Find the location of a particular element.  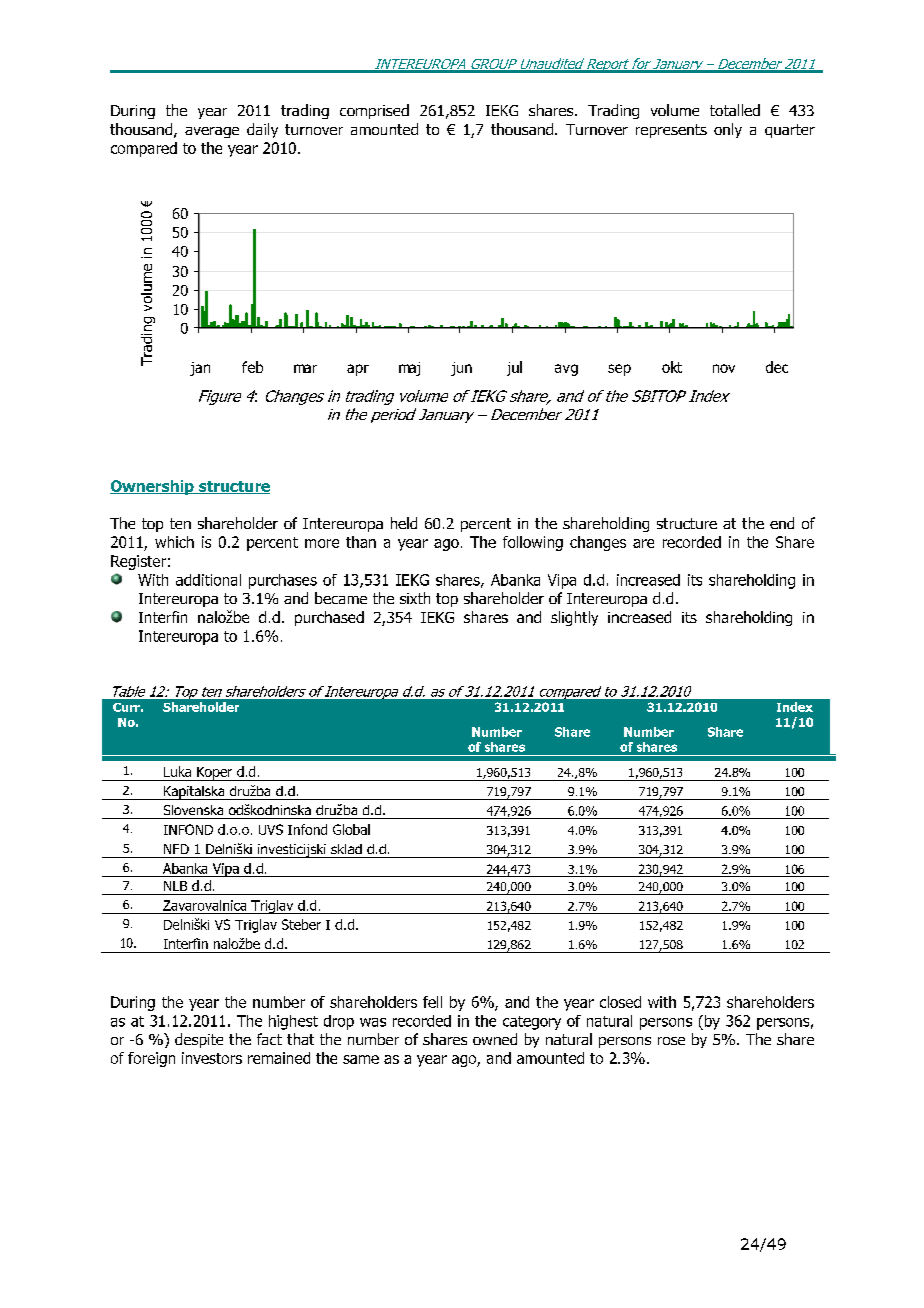

okt is located at coordinates (672, 367).
